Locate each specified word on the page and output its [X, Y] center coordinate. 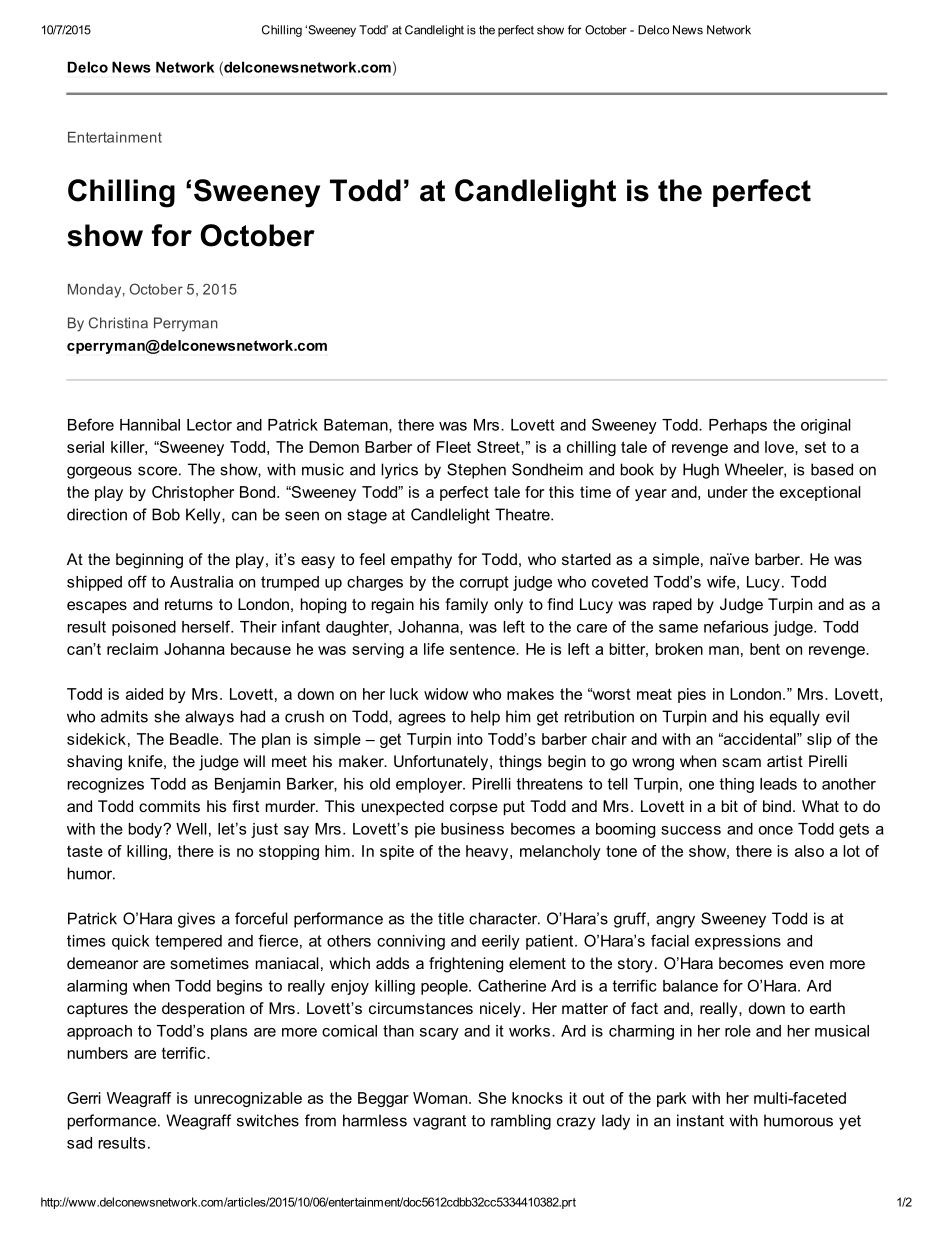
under [728, 492]
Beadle [195, 739]
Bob [166, 514]
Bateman [357, 425]
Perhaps [738, 426]
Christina [118, 323]
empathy [421, 561]
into [470, 739]
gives [196, 920]
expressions [738, 942]
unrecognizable [248, 1099]
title [451, 918]
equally [795, 718]
